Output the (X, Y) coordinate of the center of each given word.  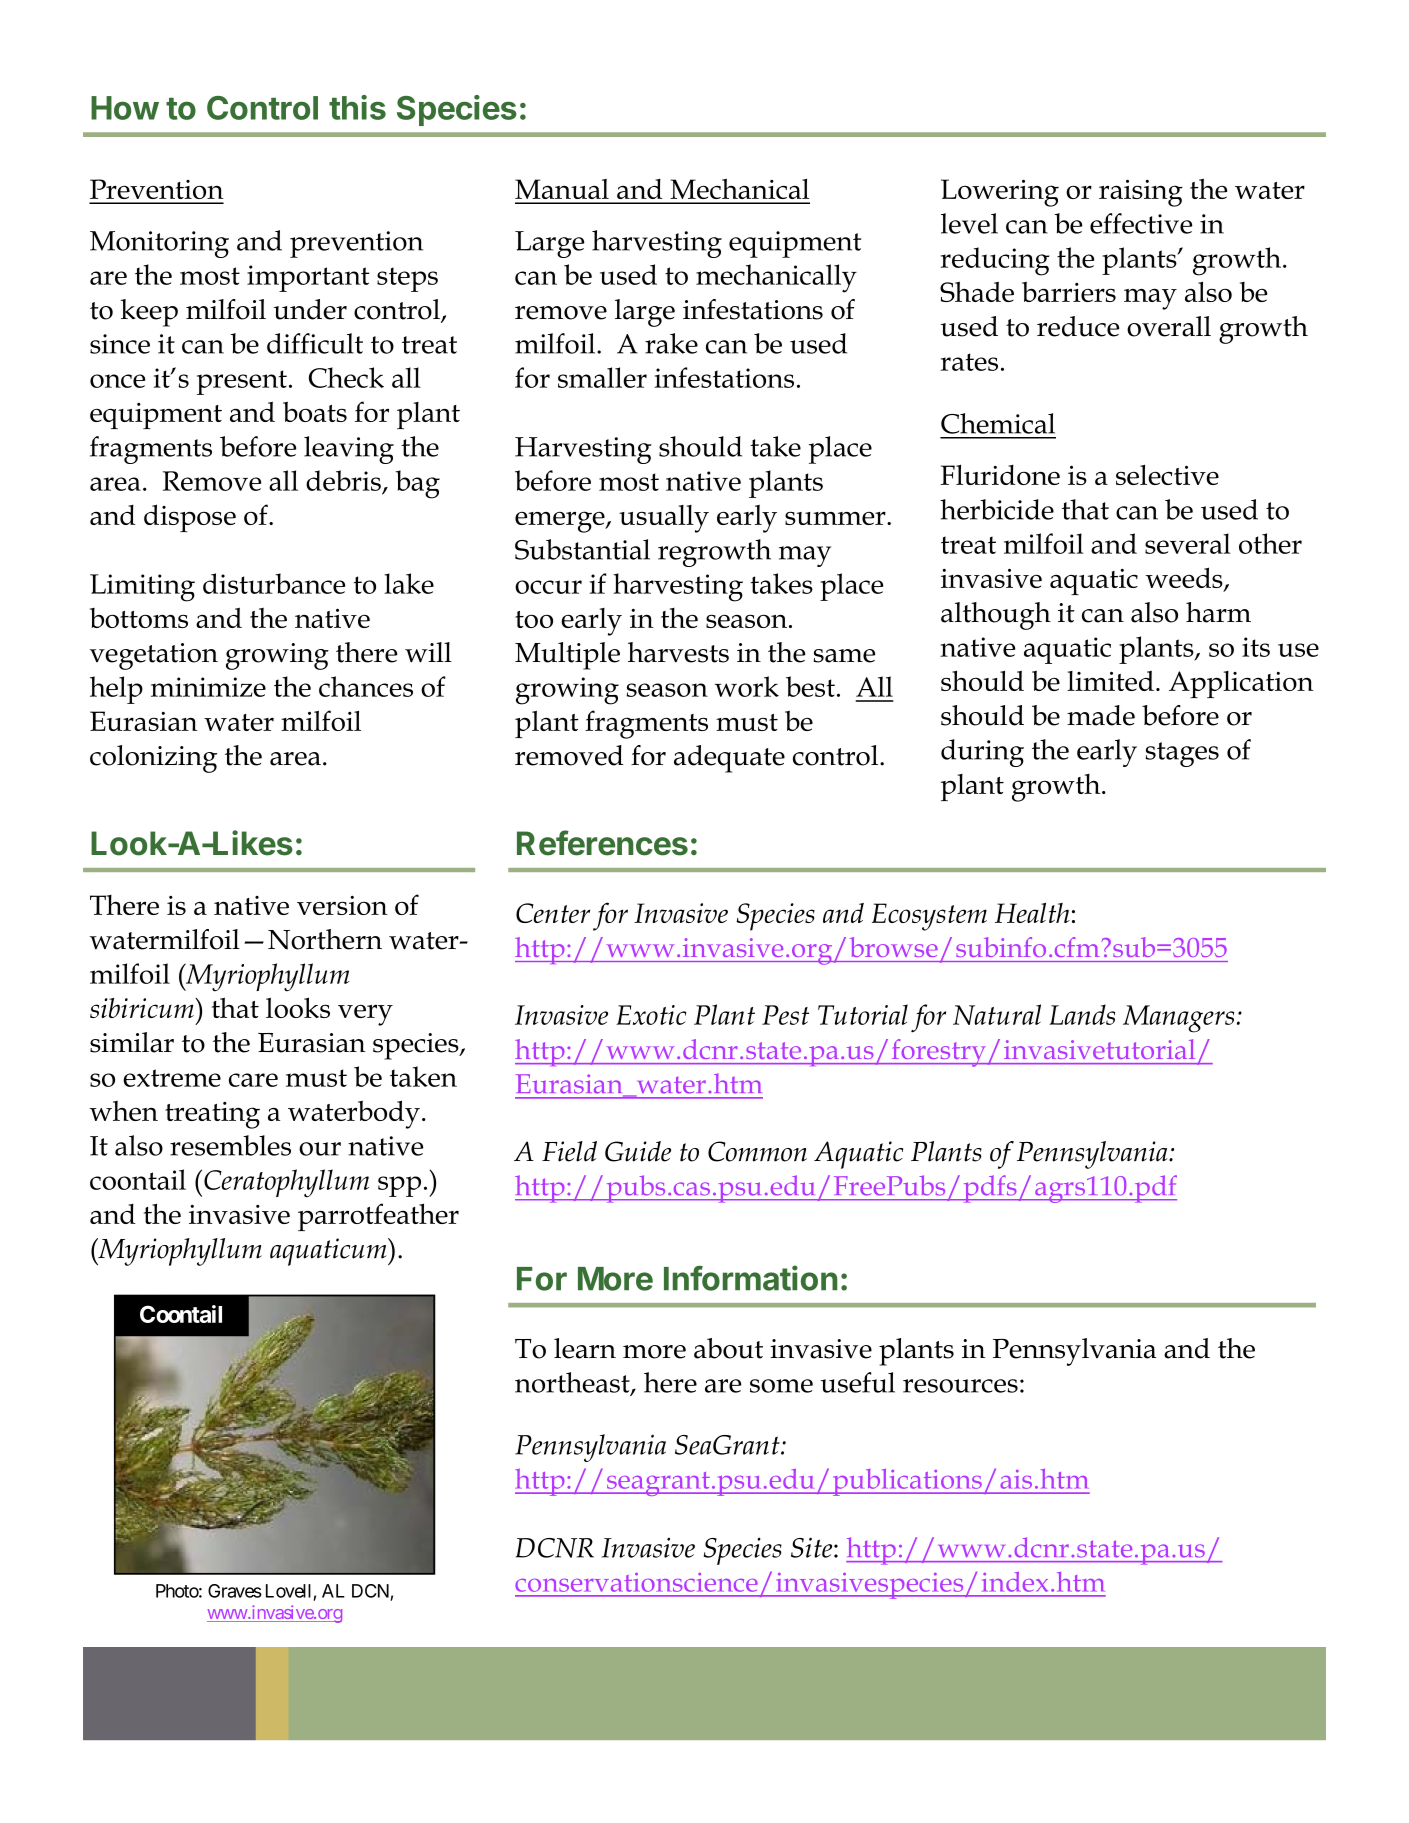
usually (664, 519)
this (357, 107)
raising (1141, 193)
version (342, 905)
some (781, 1386)
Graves (235, 1591)
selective (1167, 475)
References (602, 843)
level (969, 223)
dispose (190, 518)
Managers (1178, 1019)
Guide (638, 1151)
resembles (230, 1145)
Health (1032, 913)
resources (960, 1386)
